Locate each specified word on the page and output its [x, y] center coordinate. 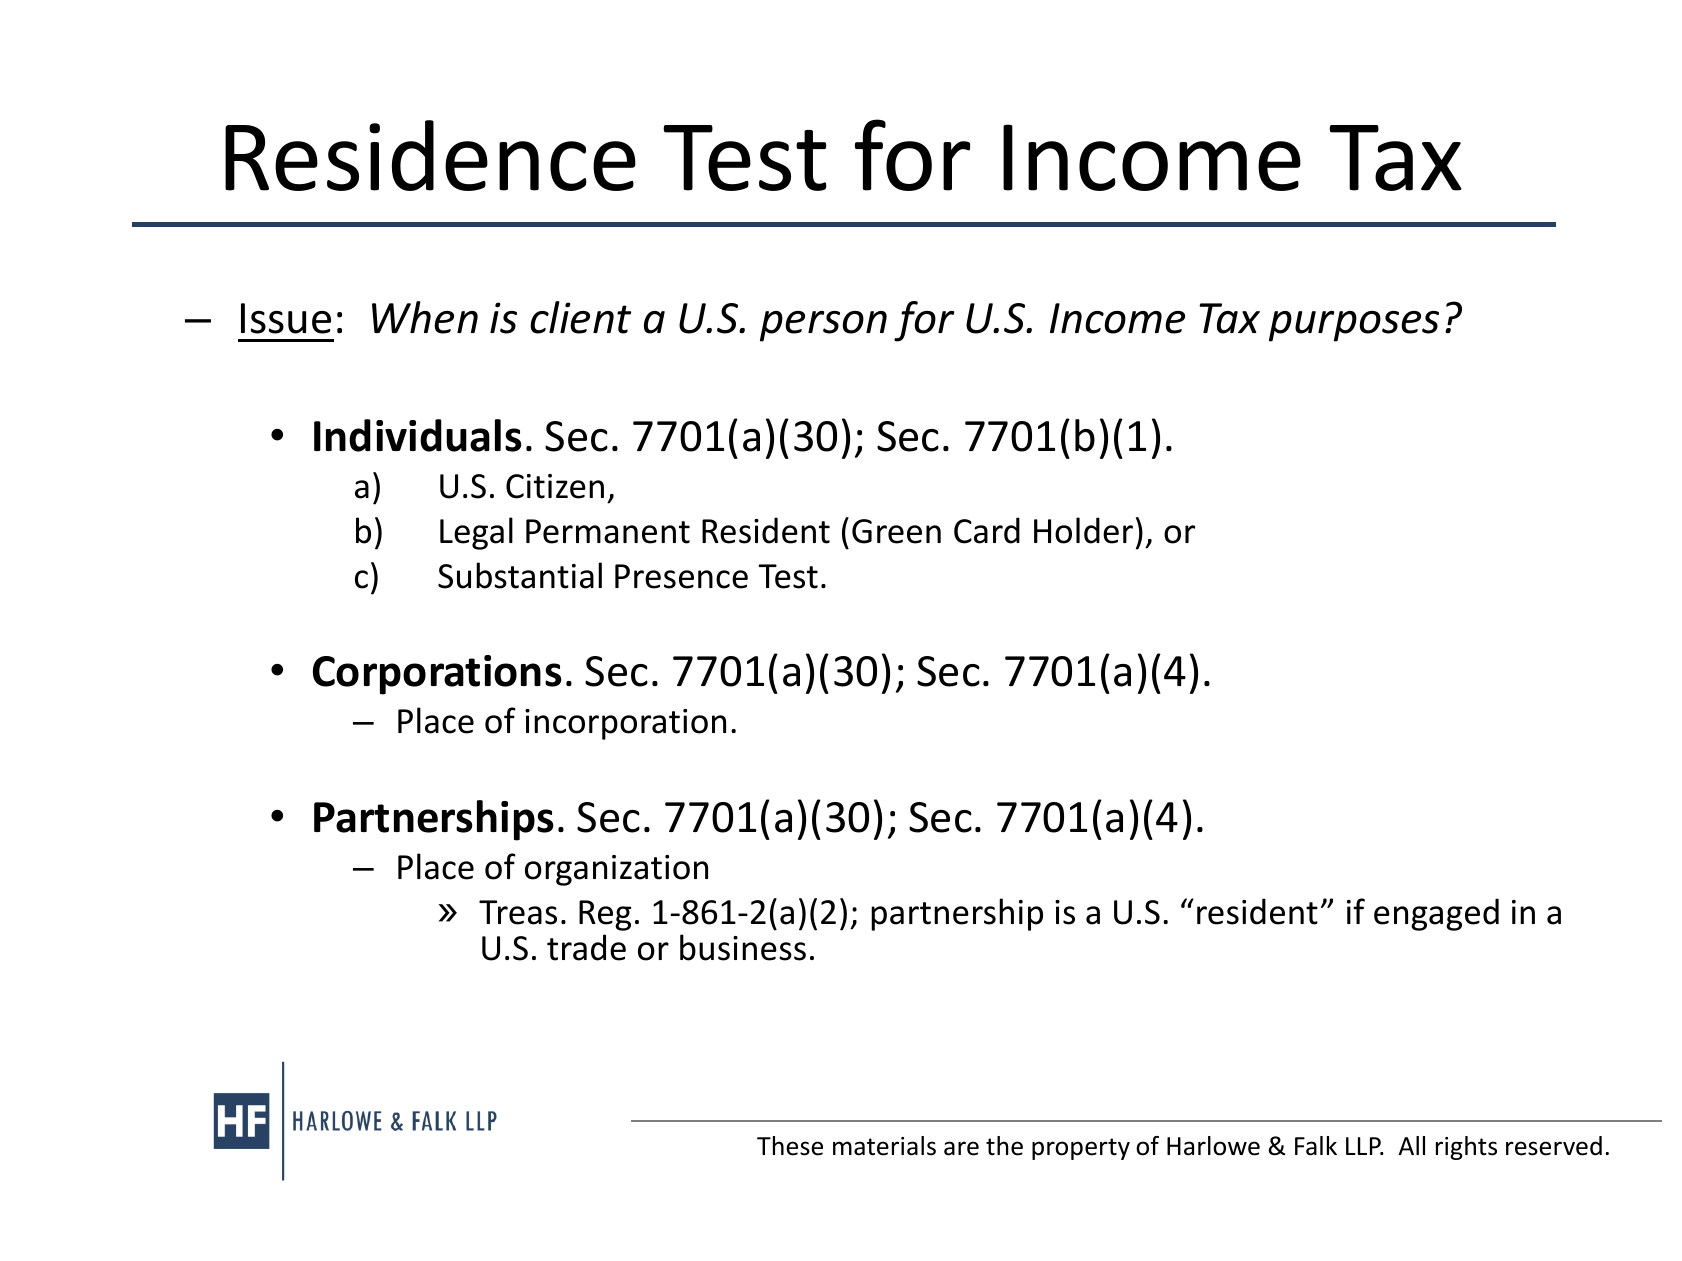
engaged [1436, 914]
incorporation [625, 724]
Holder [1083, 530]
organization [616, 870]
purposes [1354, 326]
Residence [430, 155]
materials [884, 1146]
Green [896, 531]
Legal [476, 533]
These [790, 1146]
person [823, 326]
